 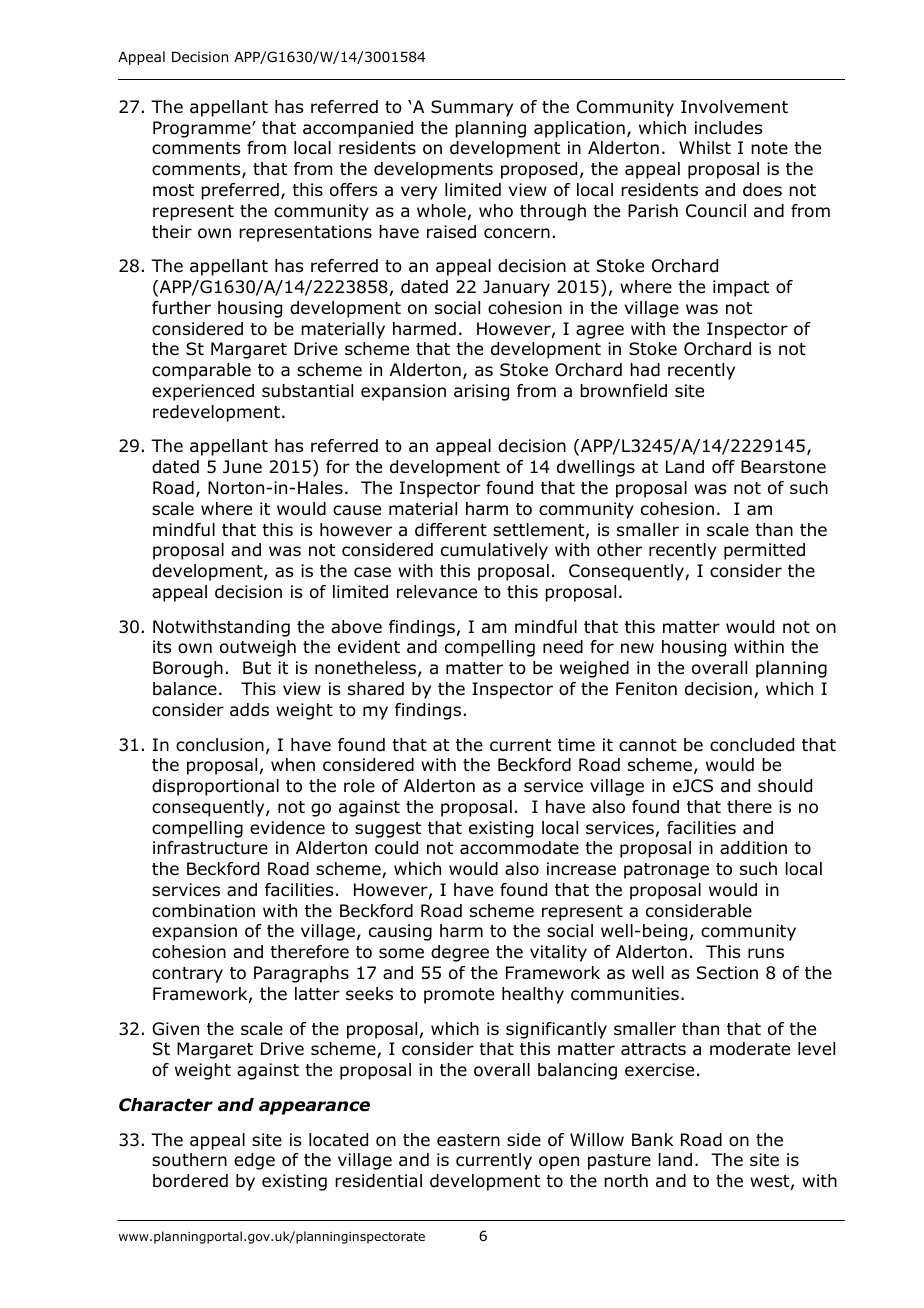 What do you see at coordinates (242, 467) in the document?
I see `June` at bounding box center [242, 467].
